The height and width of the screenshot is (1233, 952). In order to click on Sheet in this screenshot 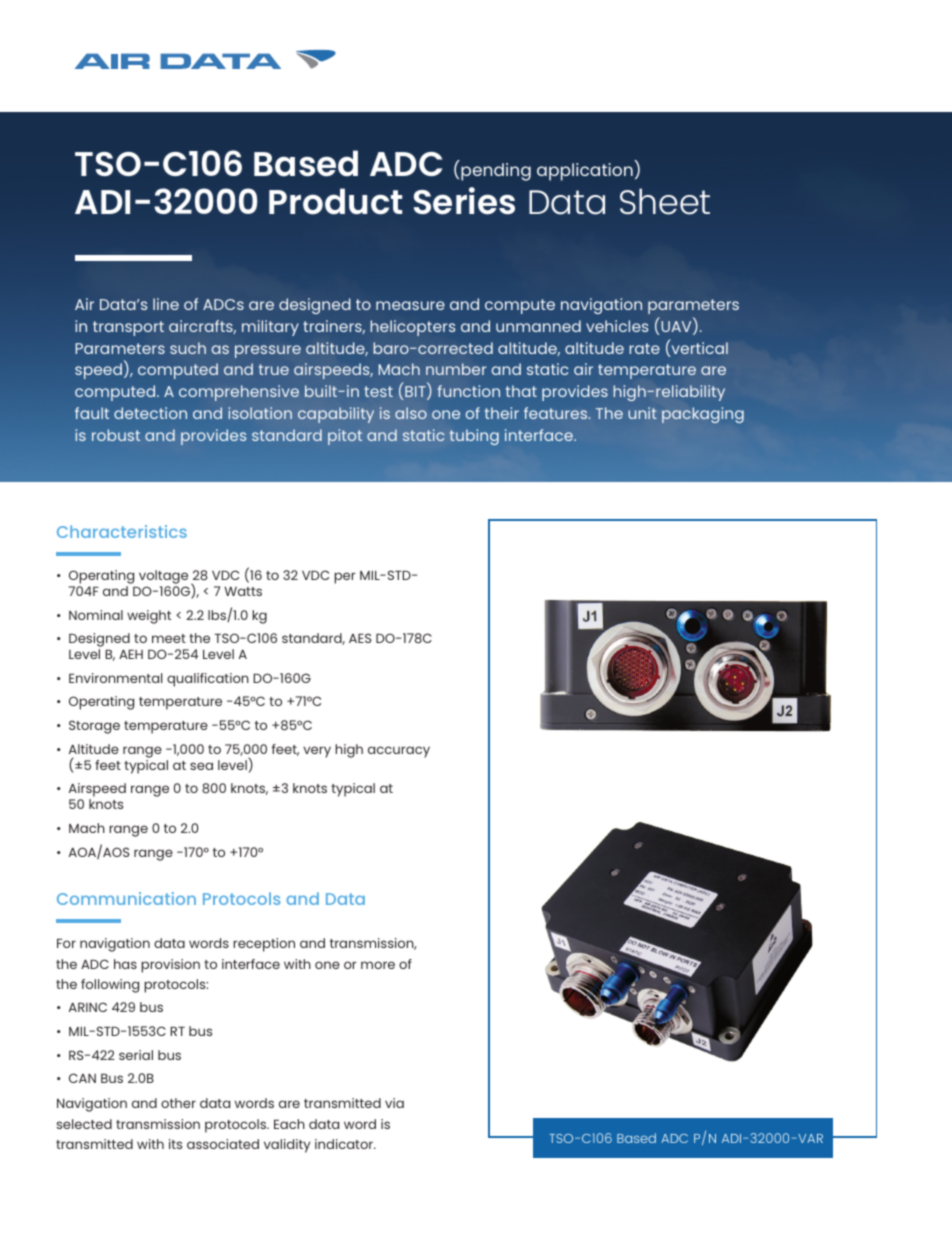, I will do `click(665, 201)`.
